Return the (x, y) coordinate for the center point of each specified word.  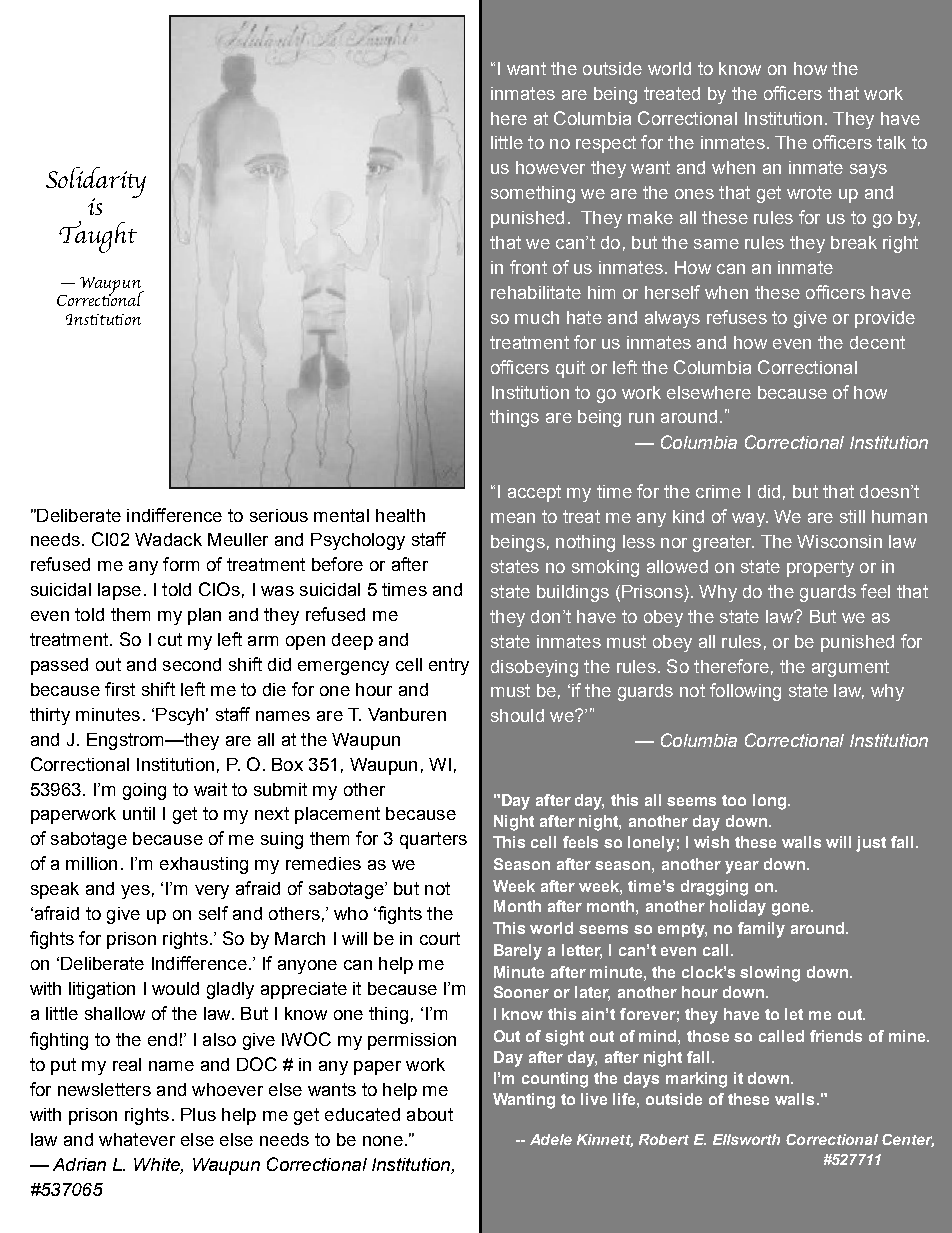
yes (135, 892)
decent (877, 342)
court (440, 938)
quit (570, 369)
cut (170, 639)
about (430, 1114)
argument (850, 668)
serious (279, 515)
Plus (198, 1114)
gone (792, 909)
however (550, 167)
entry (449, 666)
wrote (809, 192)
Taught (98, 237)
